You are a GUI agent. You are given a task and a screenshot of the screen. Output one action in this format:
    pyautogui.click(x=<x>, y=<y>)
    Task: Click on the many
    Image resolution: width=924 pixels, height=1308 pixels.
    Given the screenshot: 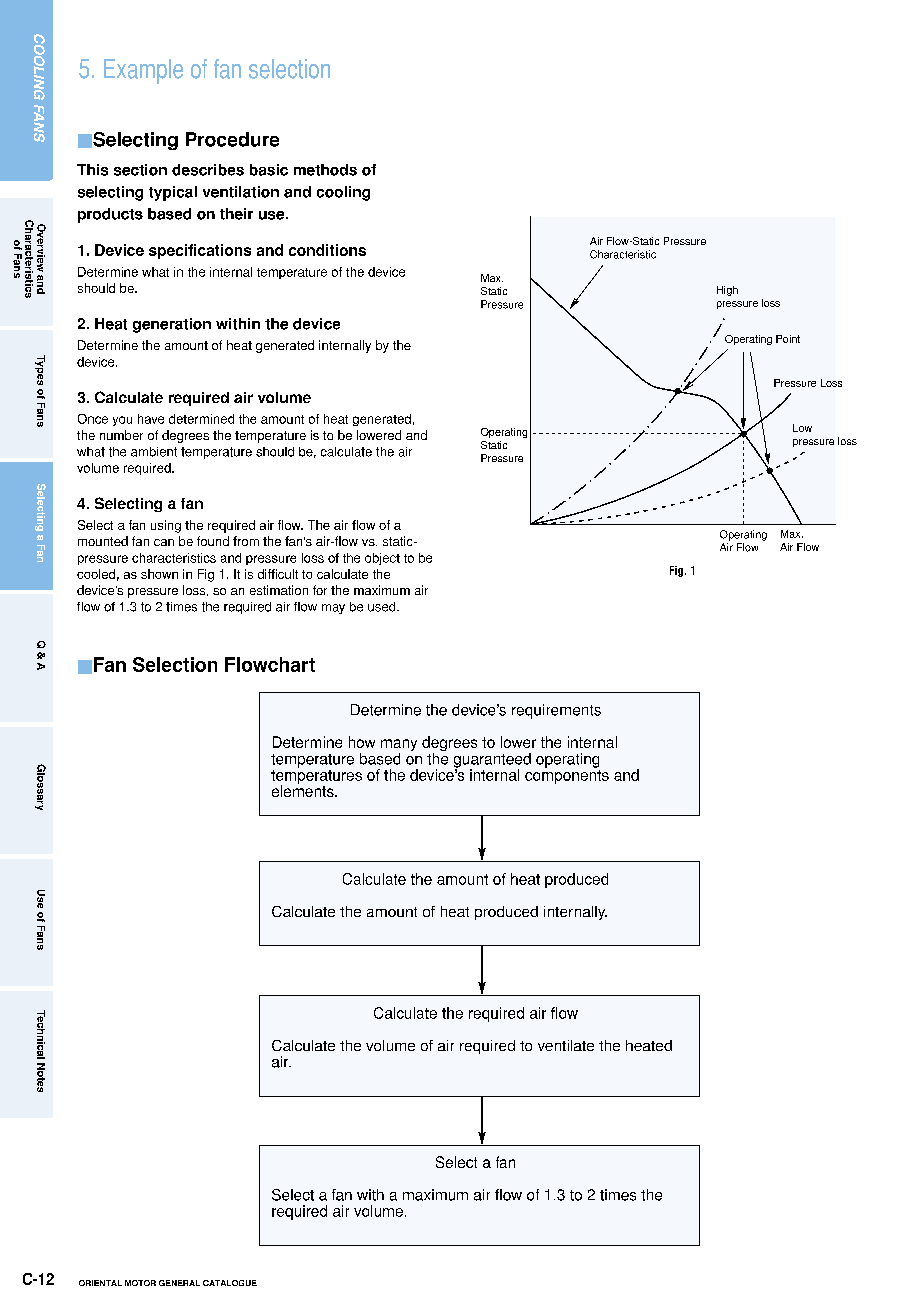 What is the action you would take?
    pyautogui.click(x=399, y=746)
